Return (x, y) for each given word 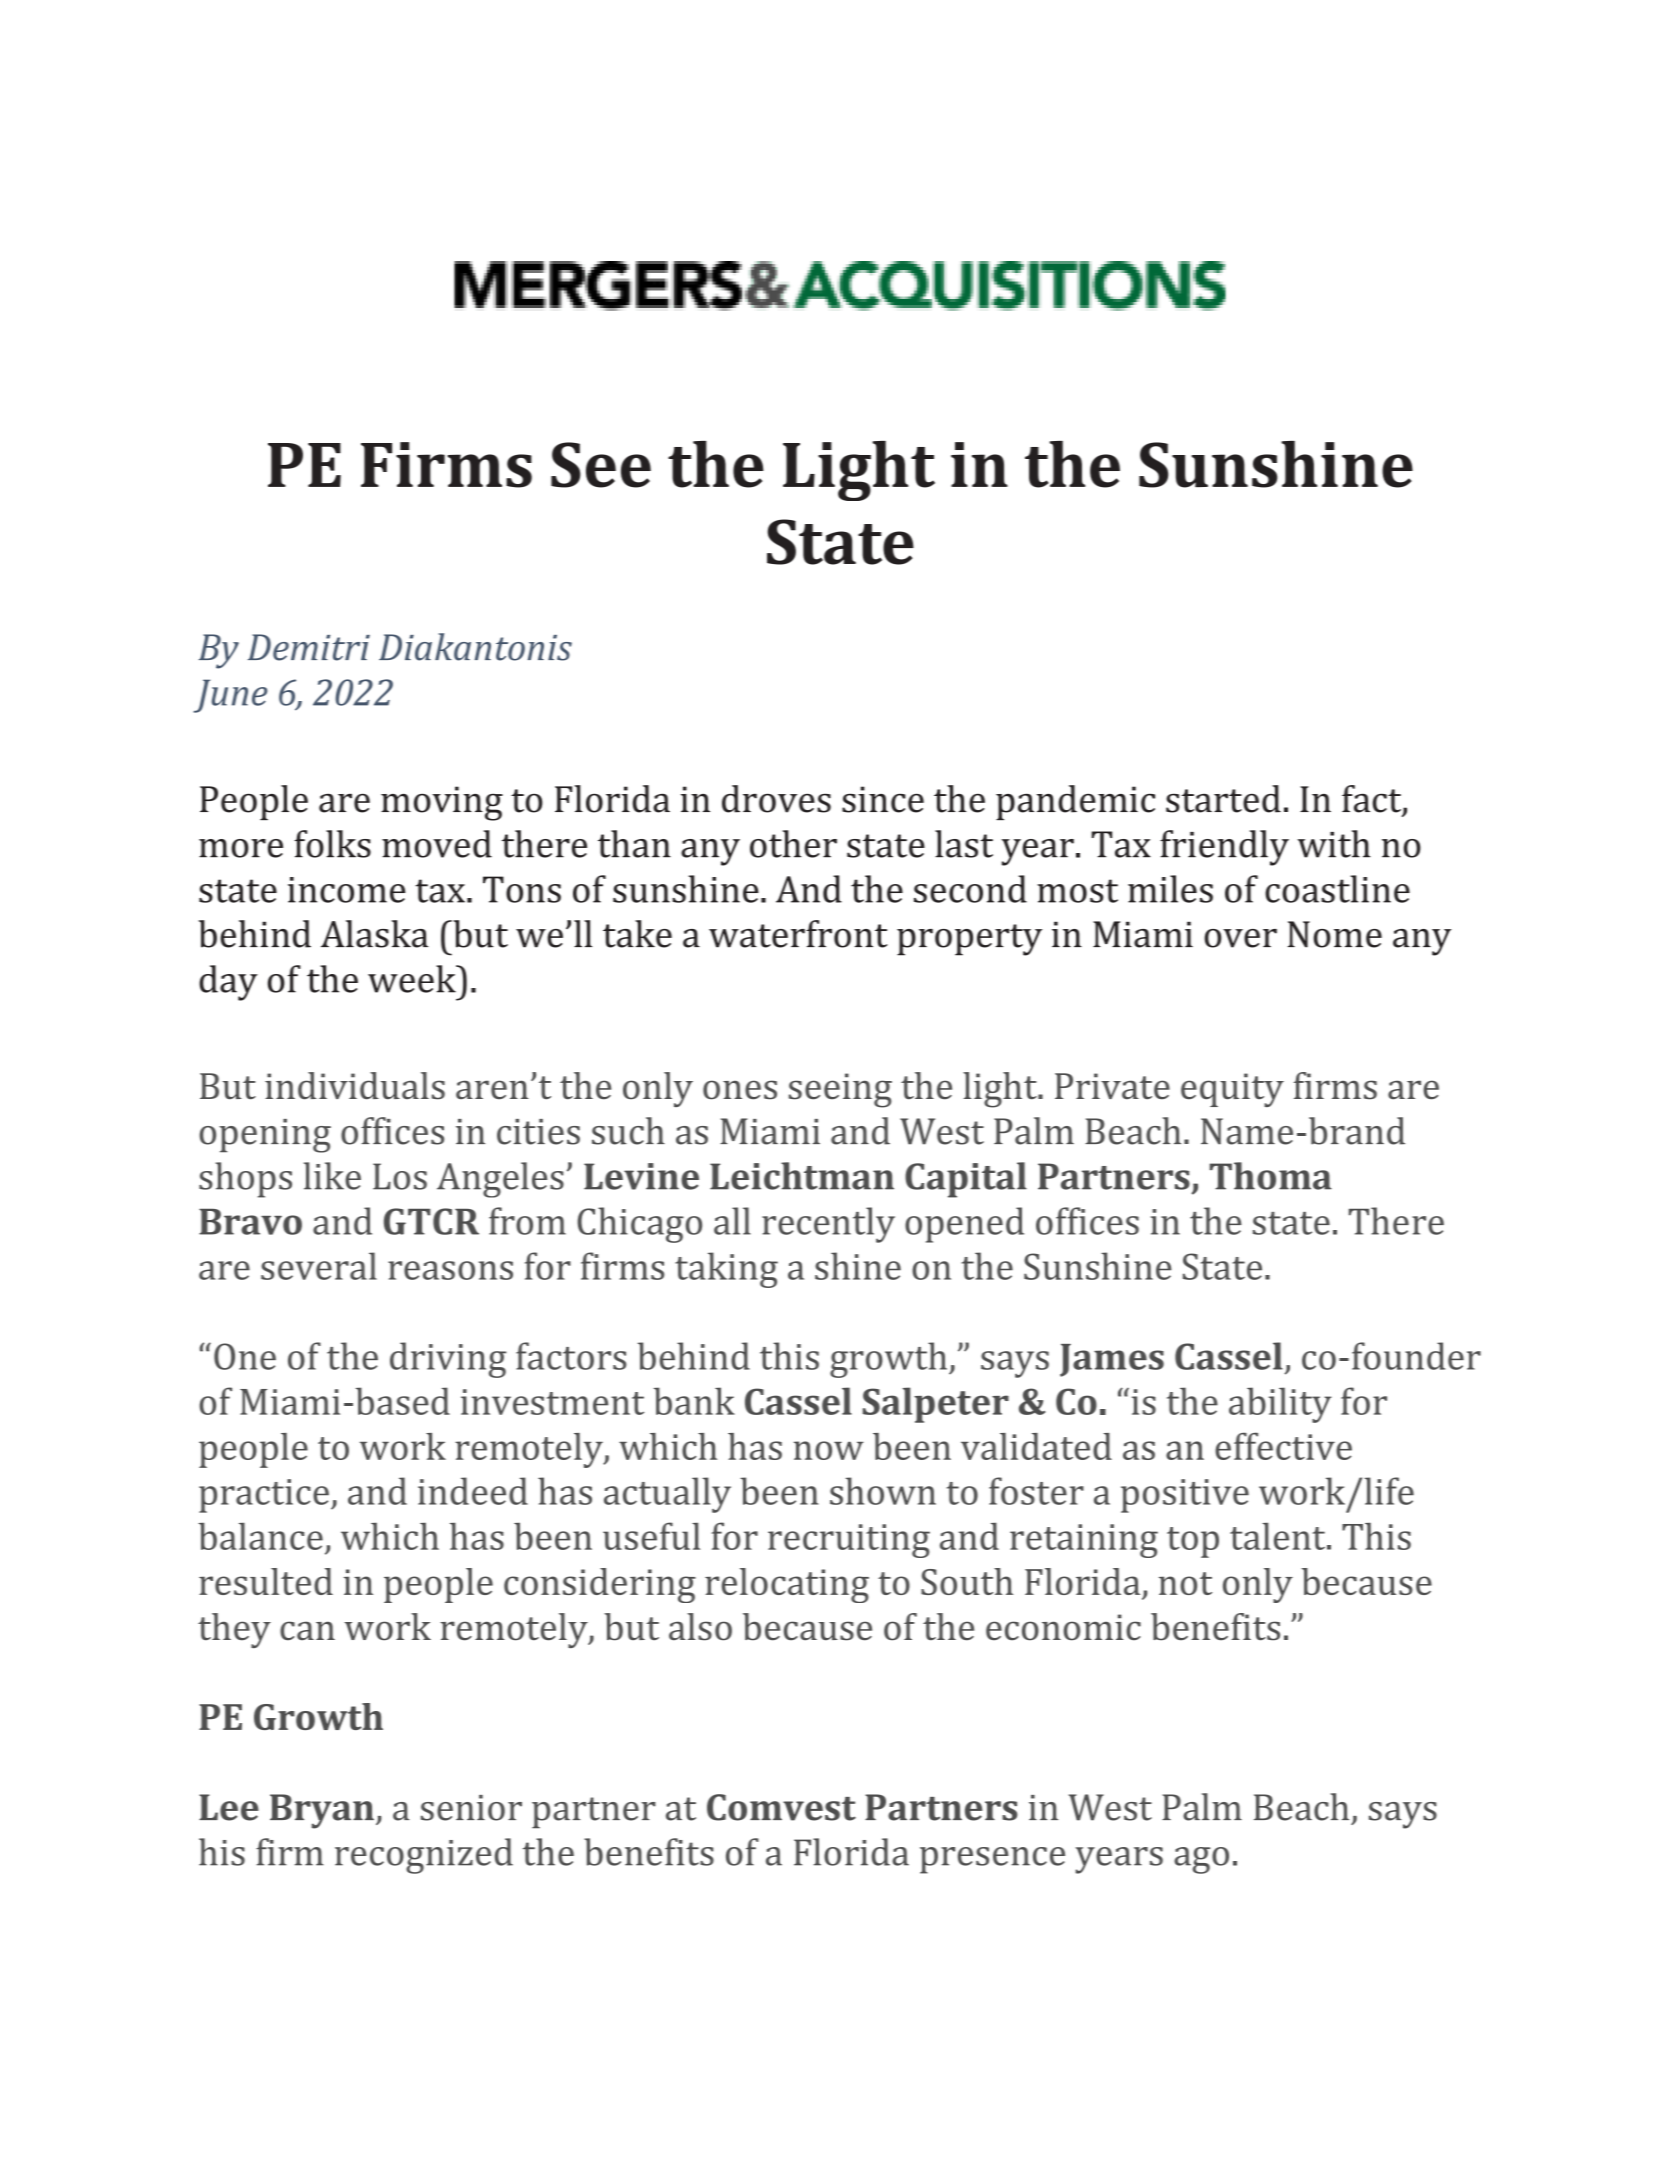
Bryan (322, 1811)
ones (740, 1090)
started (1223, 799)
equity (1232, 1090)
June (230, 696)
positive (1185, 1496)
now (829, 1450)
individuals (355, 1086)
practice (264, 1496)
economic (1063, 1627)
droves (776, 799)
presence (992, 1860)
